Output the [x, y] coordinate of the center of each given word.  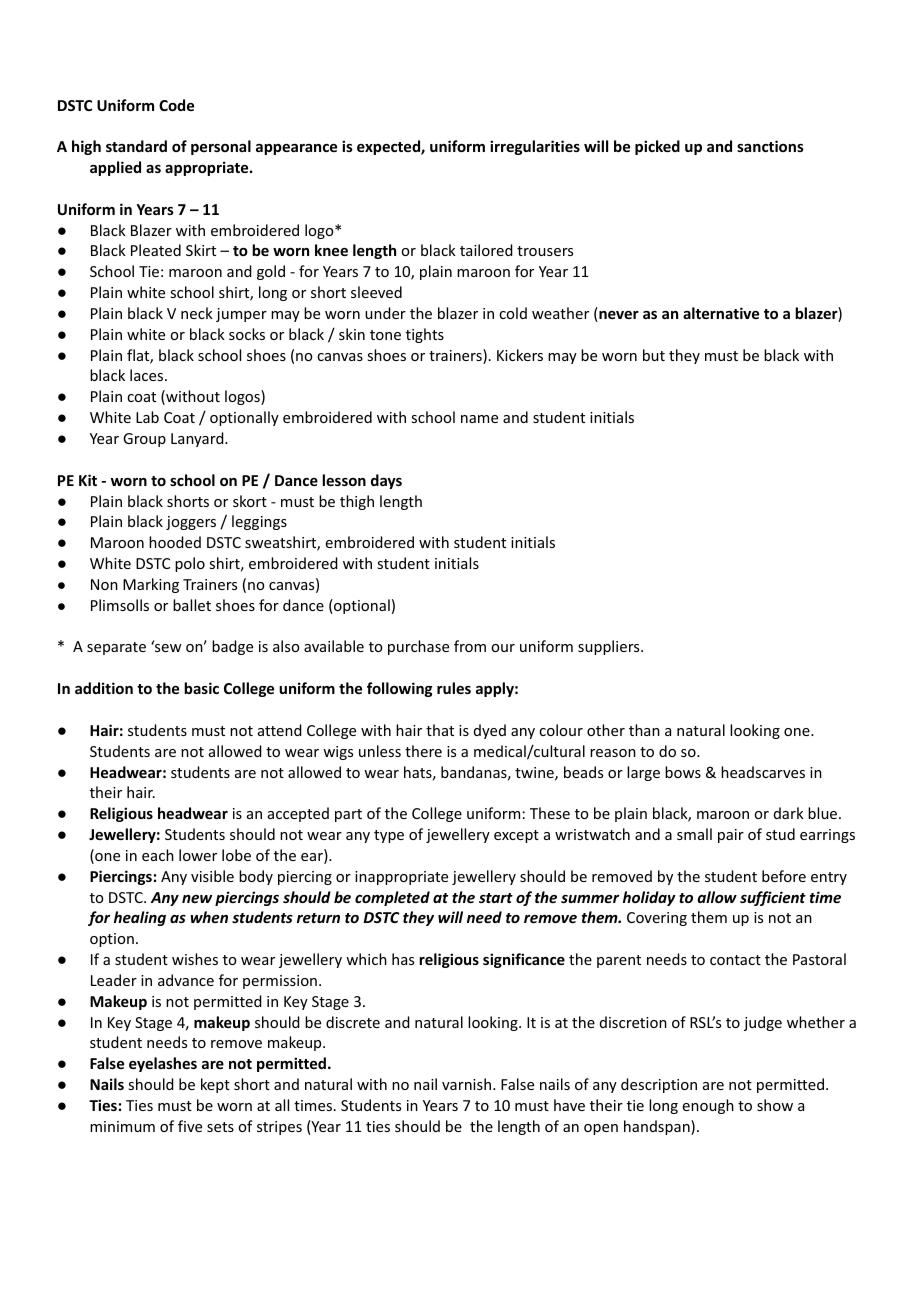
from [470, 646]
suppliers [610, 647]
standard [136, 146]
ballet [192, 605]
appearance [296, 149]
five [190, 1126]
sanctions [770, 146]
